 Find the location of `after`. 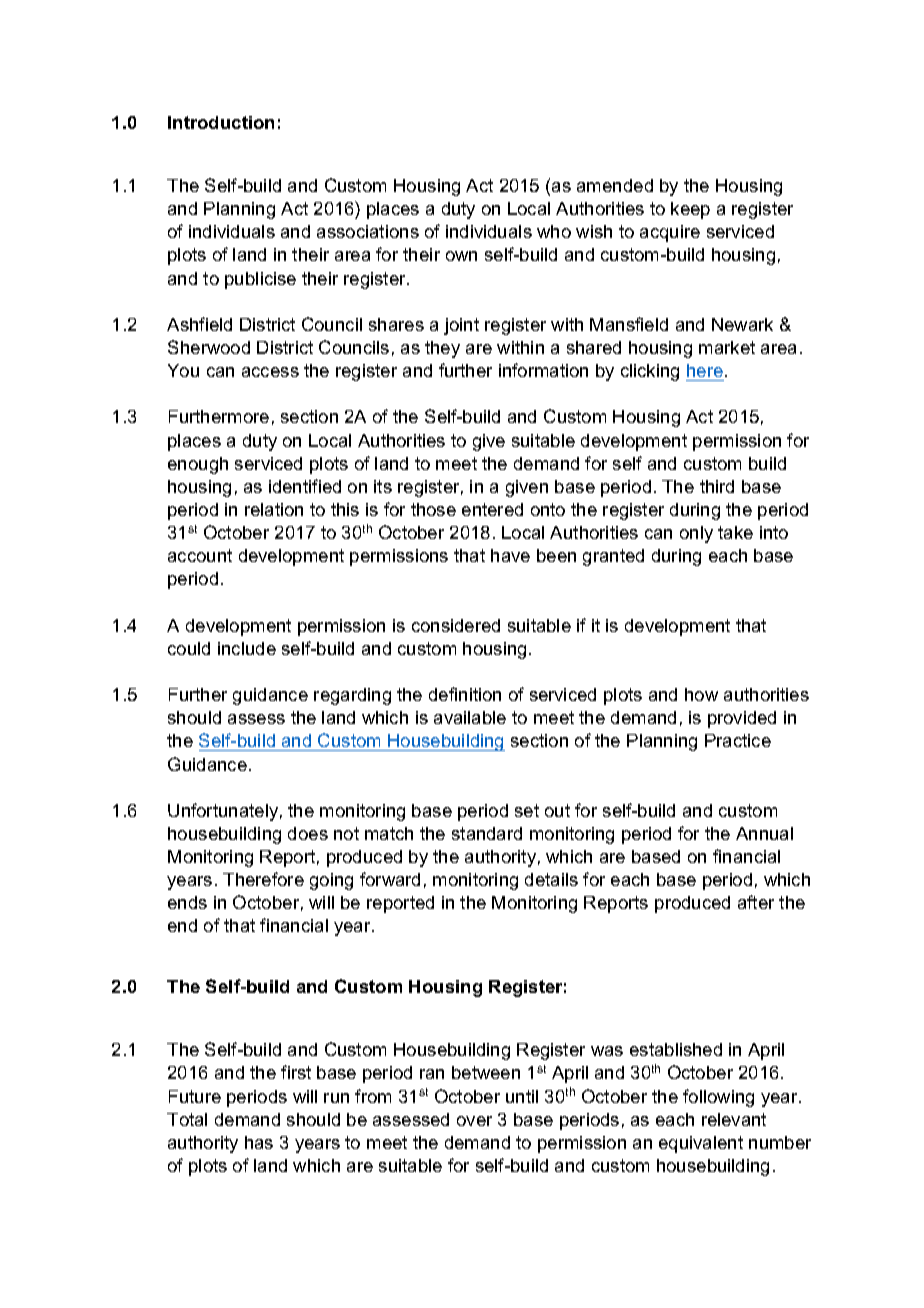

after is located at coordinates (756, 902).
